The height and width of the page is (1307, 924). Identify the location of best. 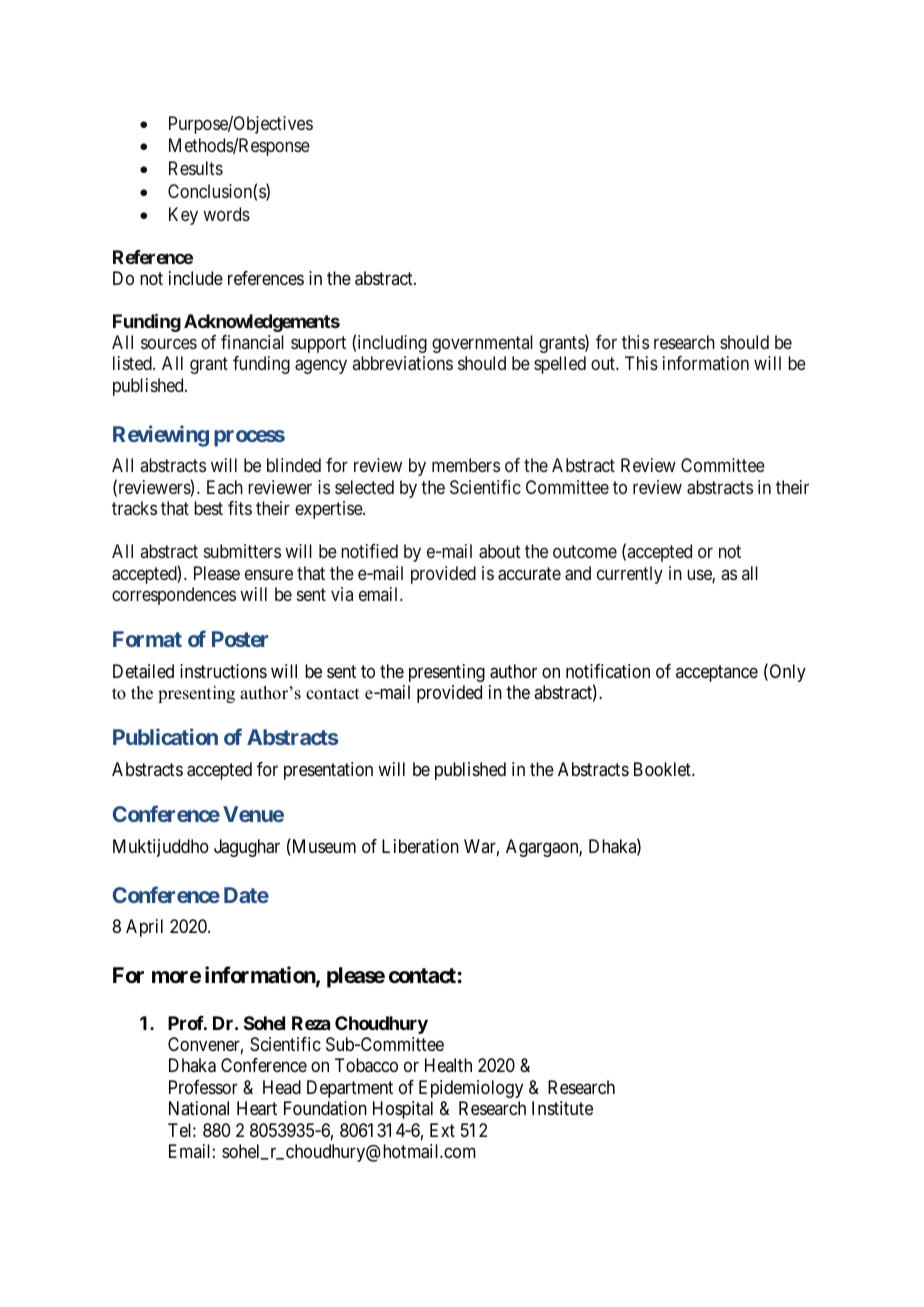
(208, 508).
